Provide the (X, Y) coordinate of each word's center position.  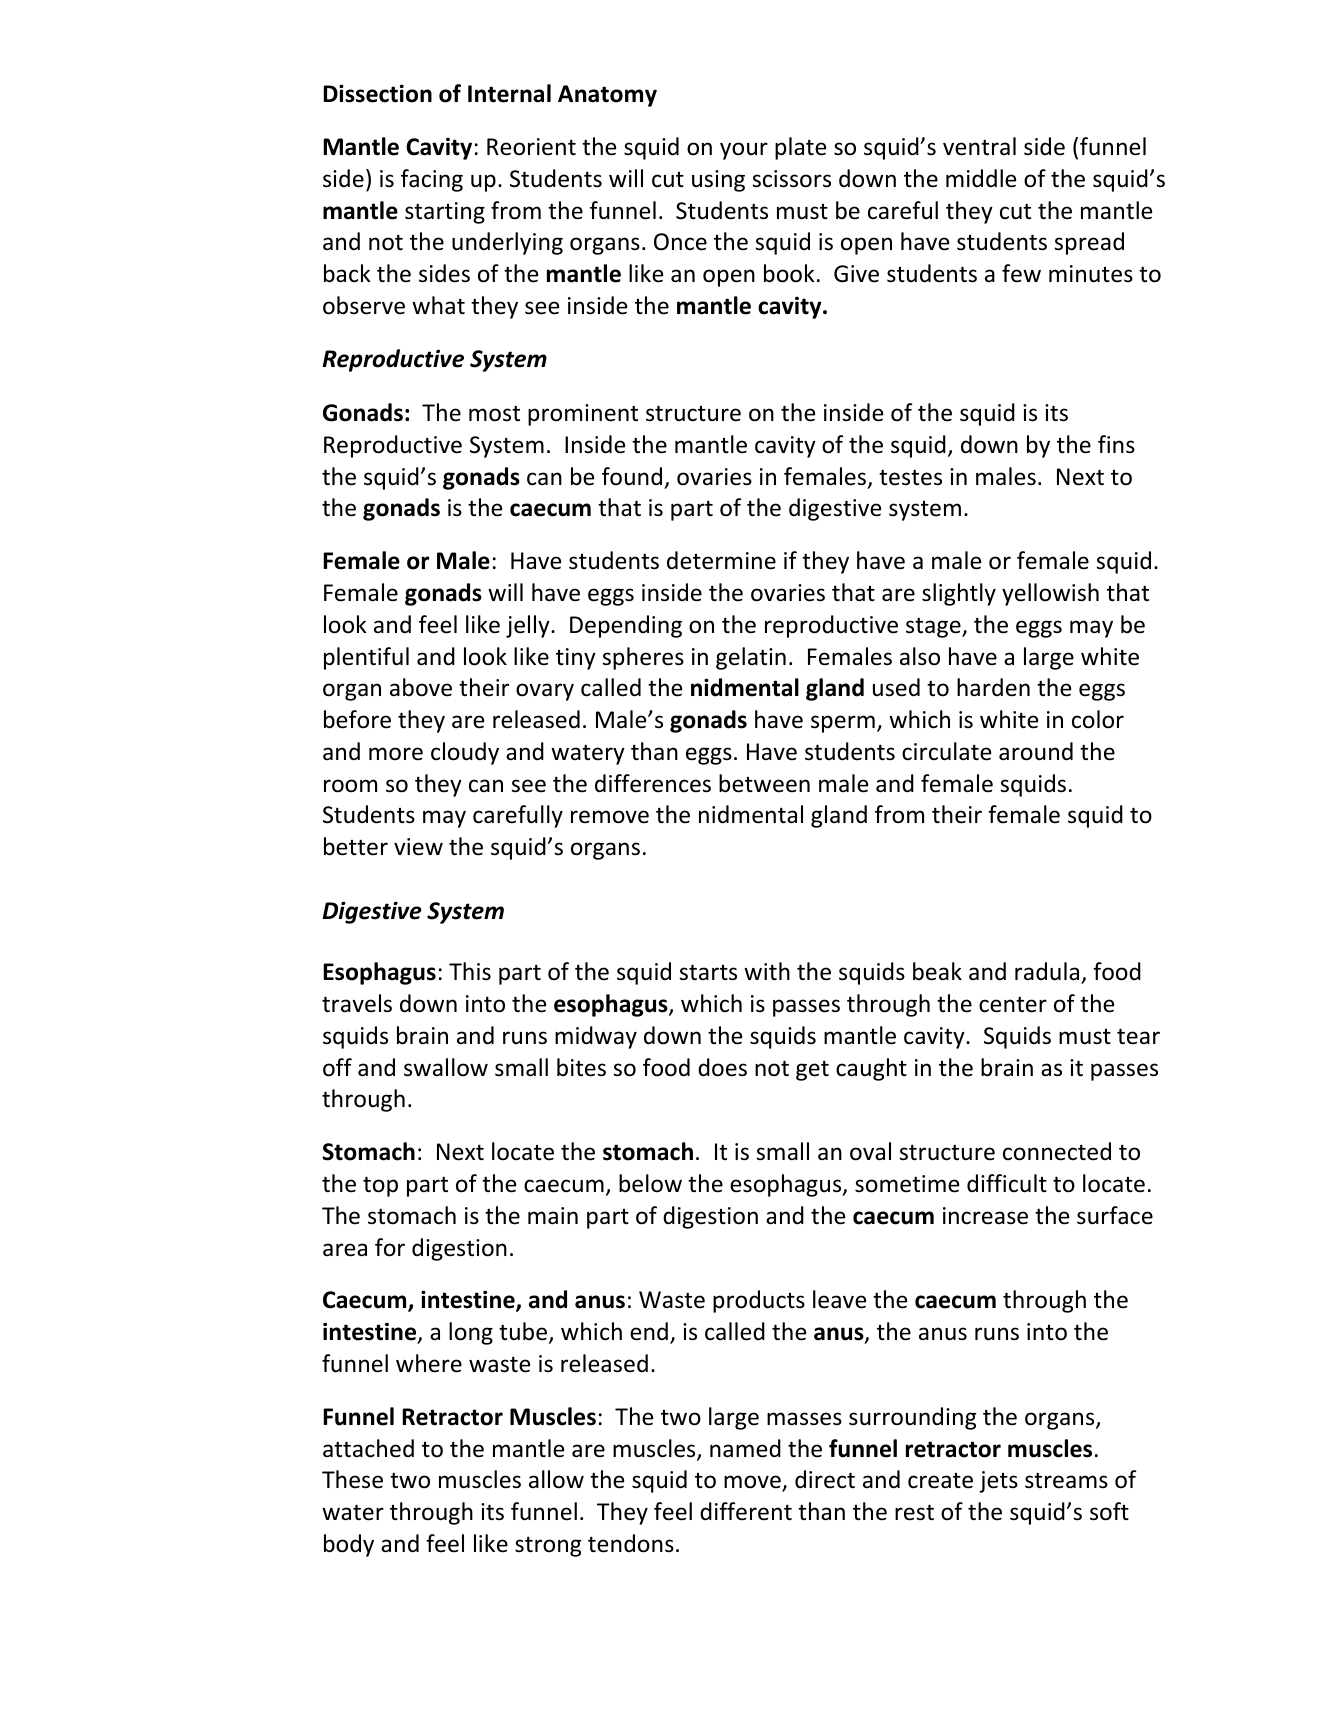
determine (721, 560)
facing (432, 180)
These (352, 1479)
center (1013, 1004)
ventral (979, 146)
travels (357, 1003)
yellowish (1050, 594)
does (722, 1067)
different (746, 1511)
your (744, 151)
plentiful (366, 658)
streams (1066, 1480)
